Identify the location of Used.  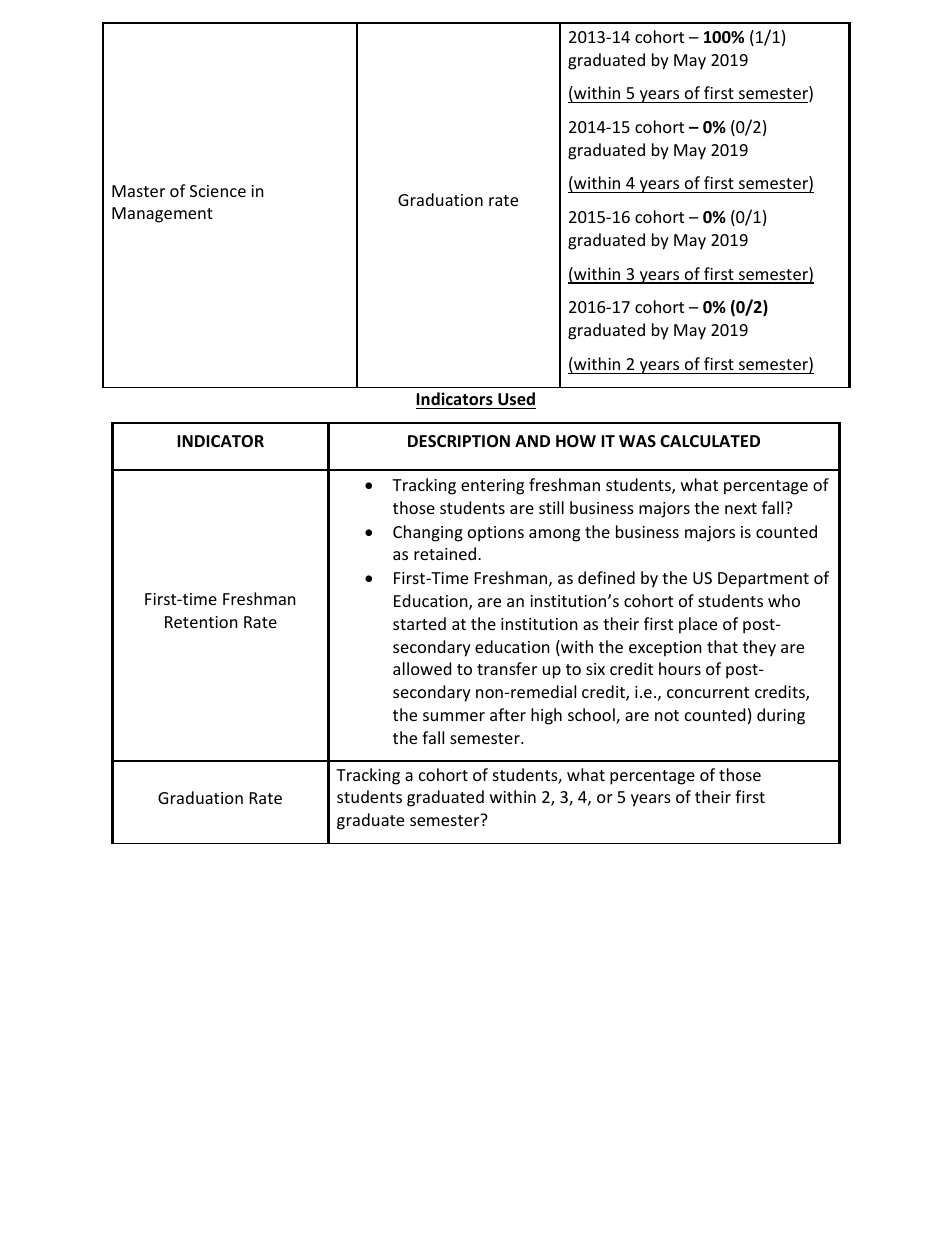
(516, 399).
